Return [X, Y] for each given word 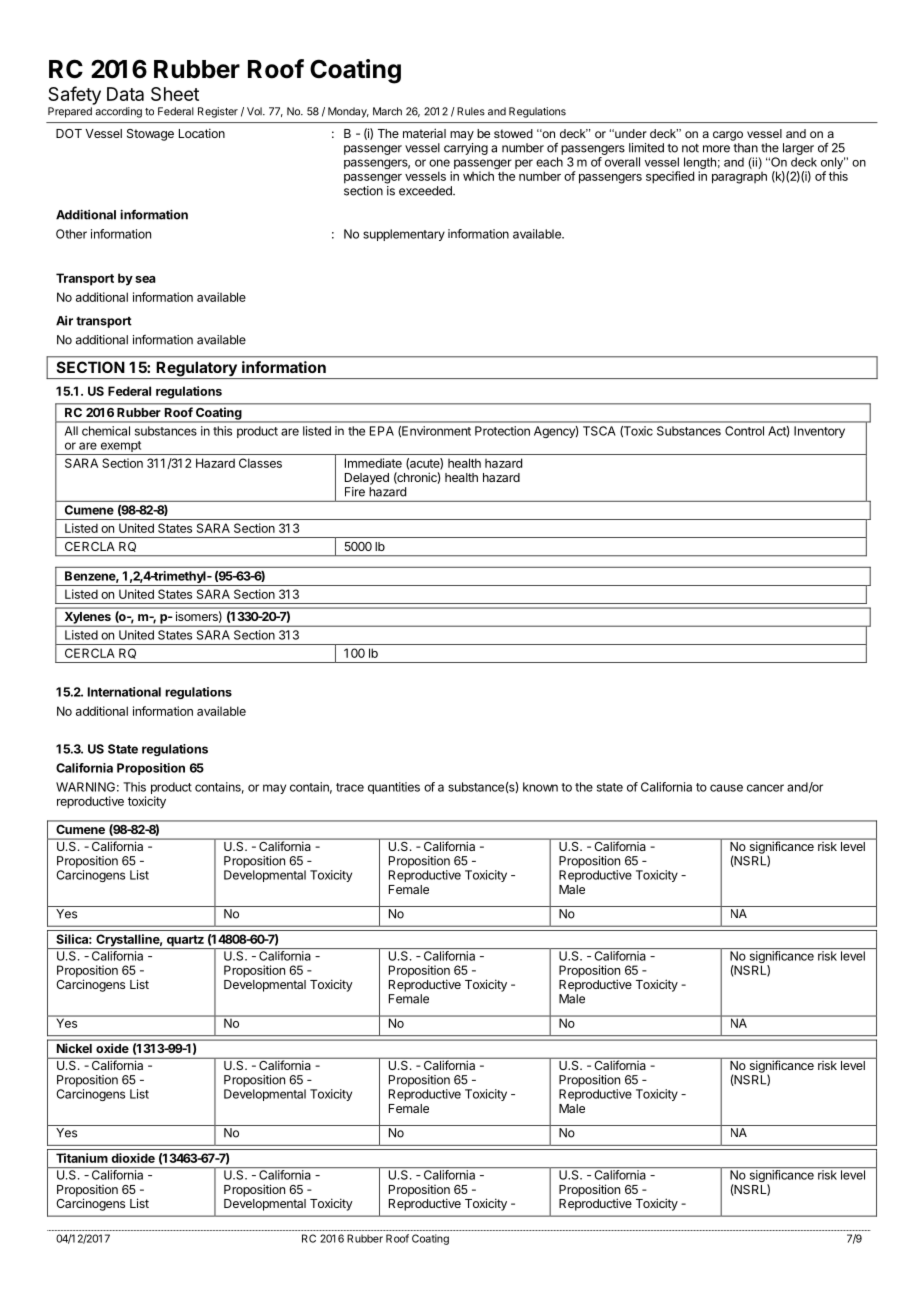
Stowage [150, 135]
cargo [728, 136]
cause [726, 788]
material [424, 133]
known [540, 787]
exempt [120, 448]
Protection [502, 431]
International [124, 692]
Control [744, 431]
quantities [394, 788]
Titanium [82, 1158]
